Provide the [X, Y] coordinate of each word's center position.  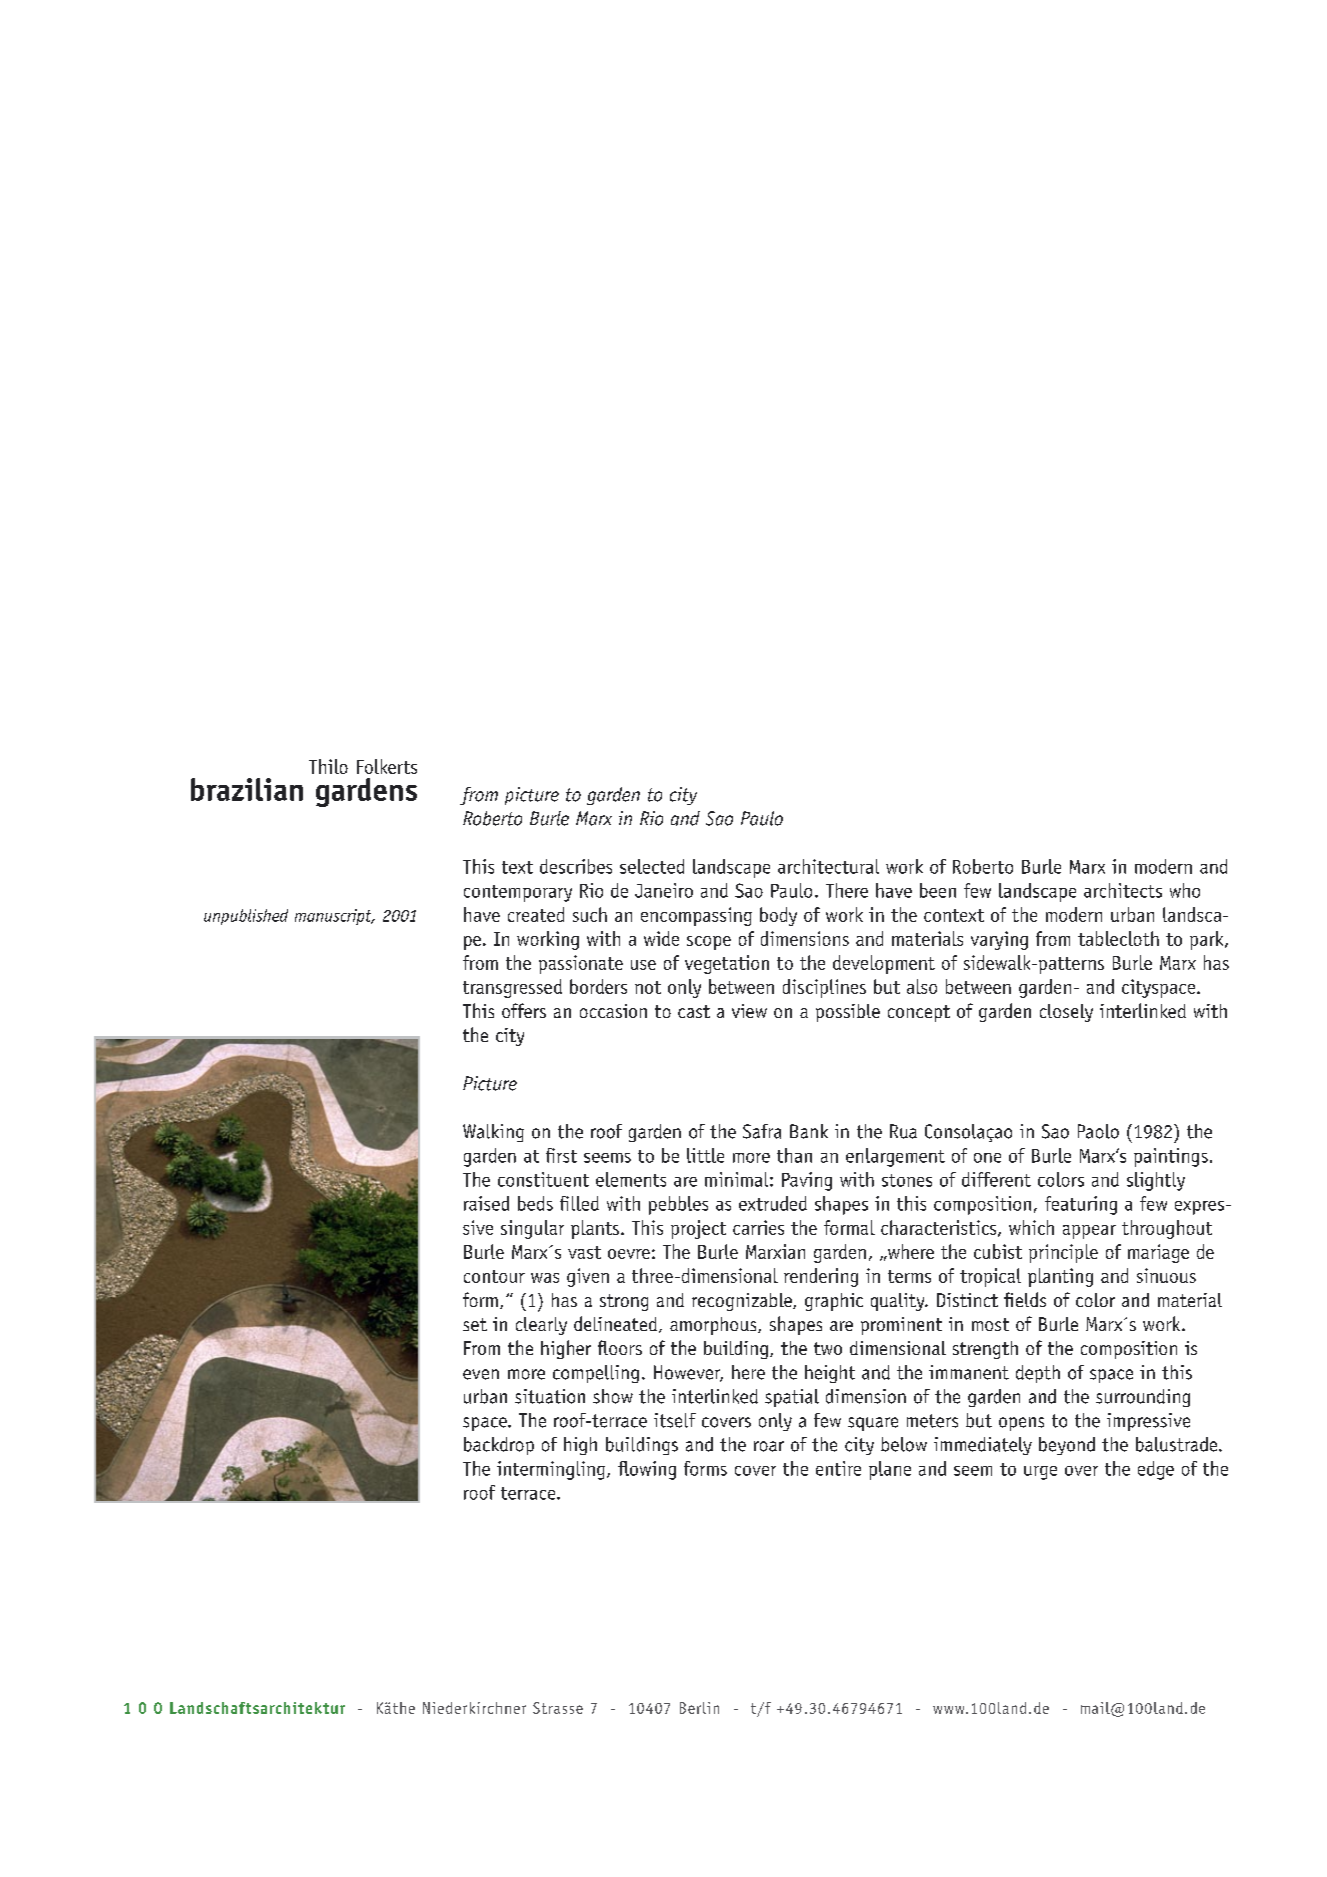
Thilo [328, 766]
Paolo [1098, 1131]
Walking [493, 1133]
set [475, 1324]
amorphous [714, 1326]
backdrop [499, 1446]
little [705, 1155]
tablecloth [1118, 938]
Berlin [699, 1708]
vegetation [727, 964]
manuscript [334, 917]
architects [1123, 890]
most [990, 1324]
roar [769, 1446]
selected [652, 866]
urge [1040, 1473]
